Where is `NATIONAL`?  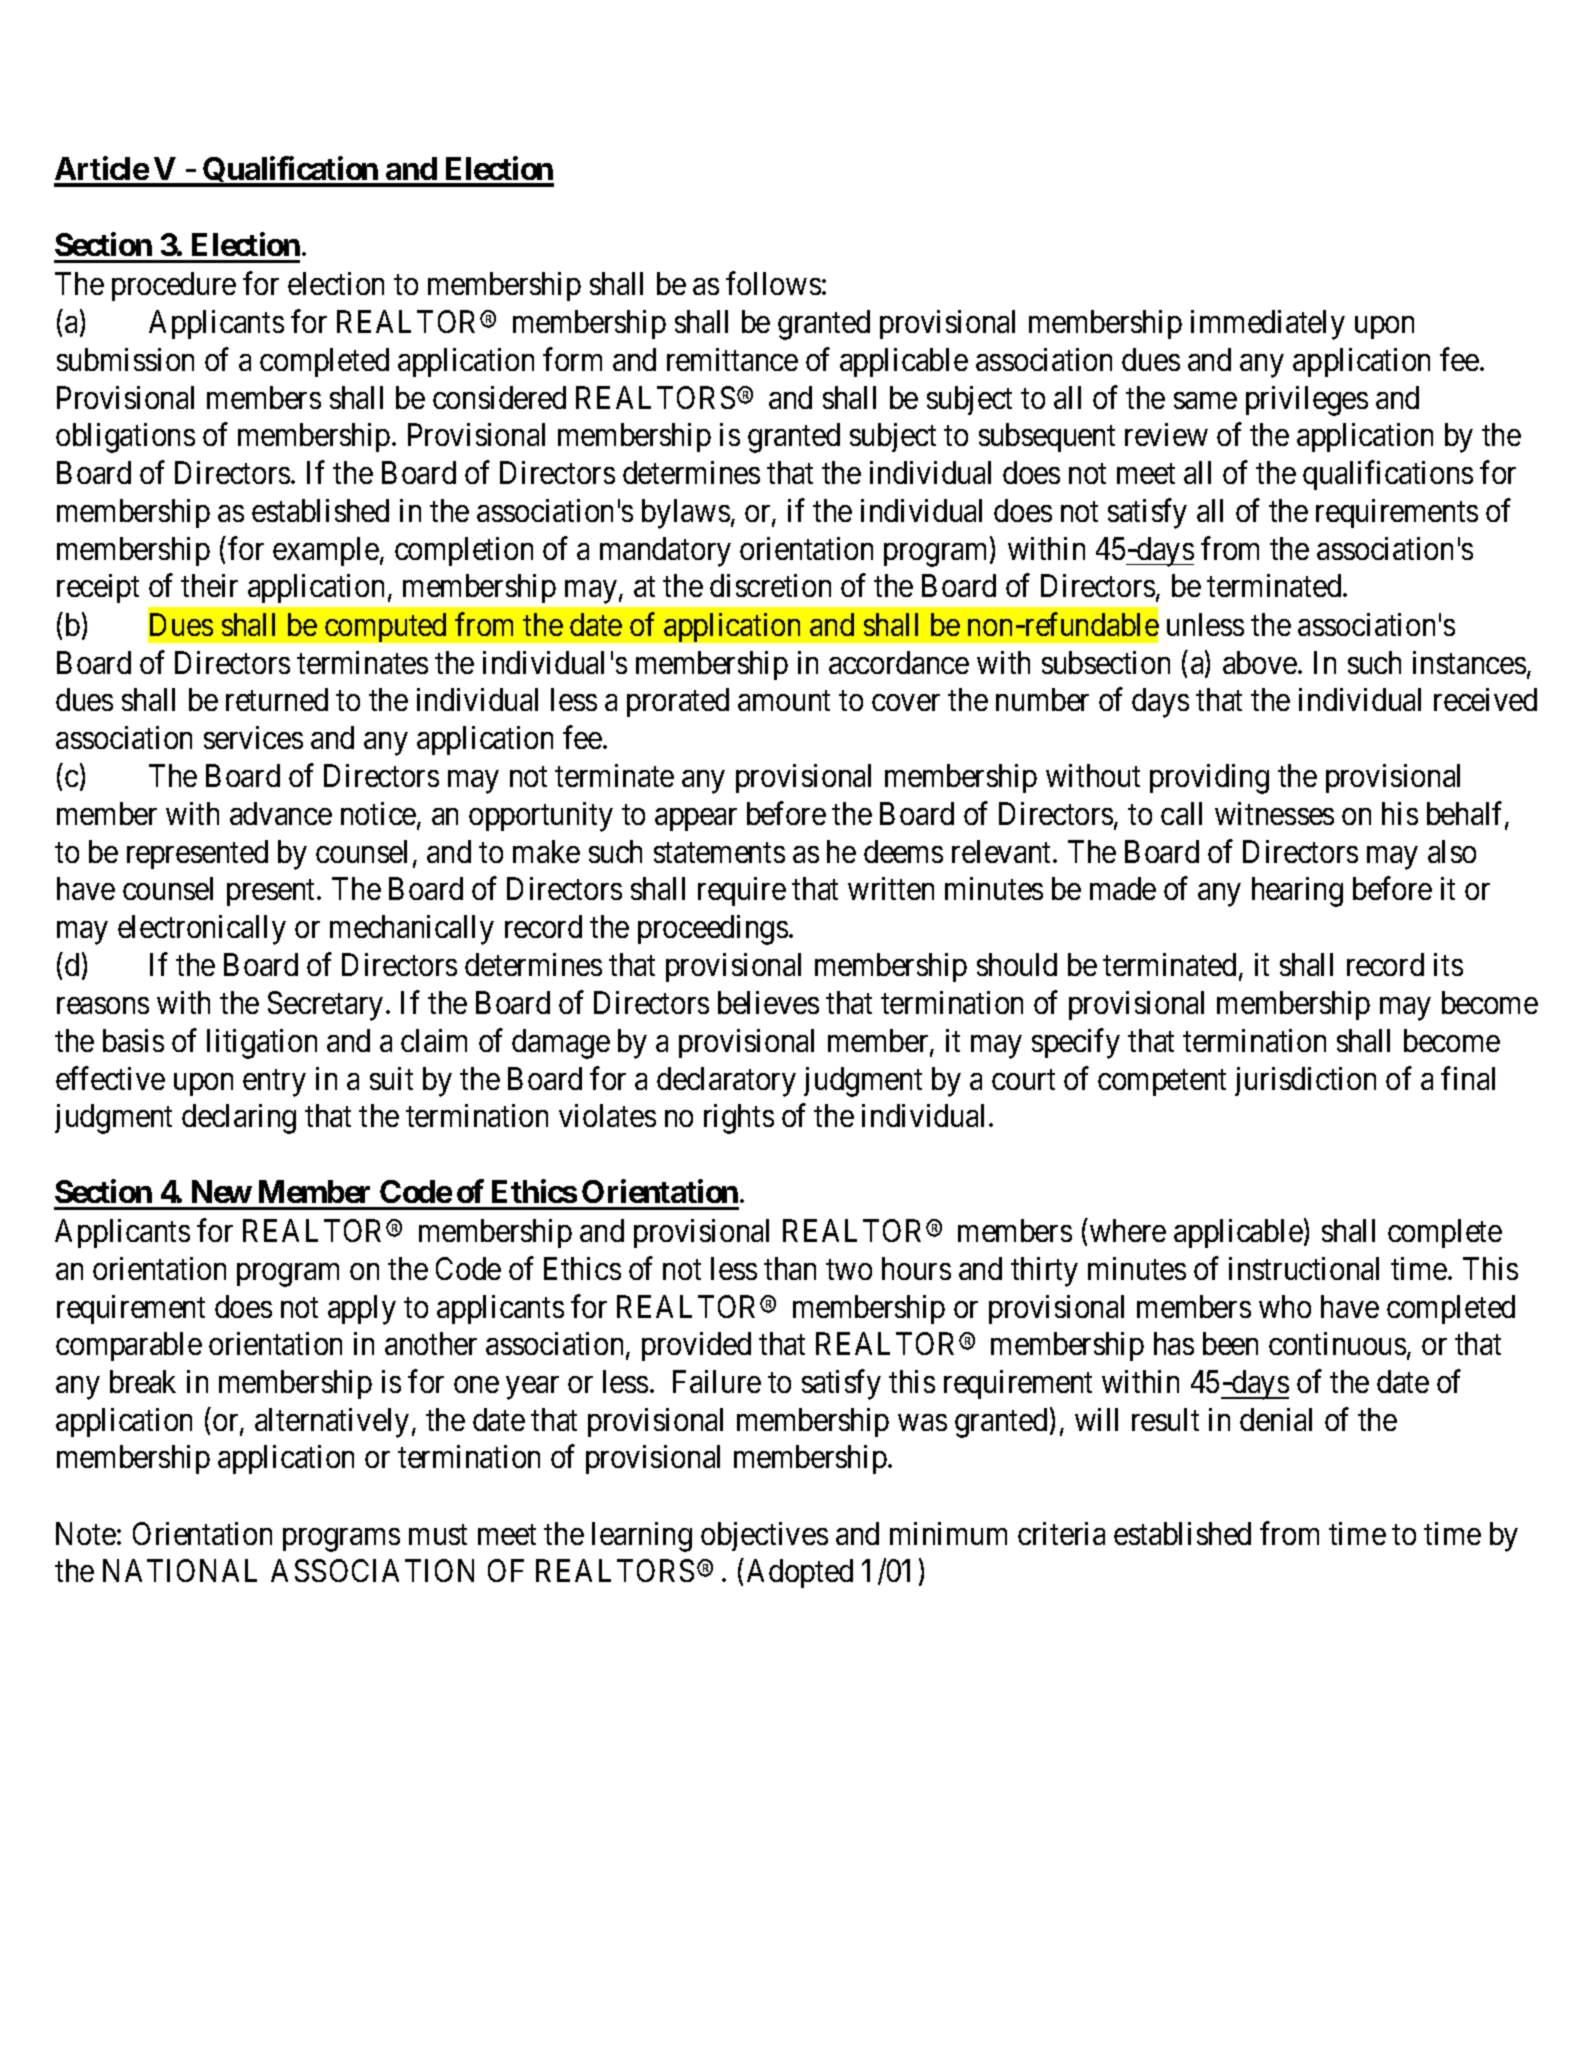 NATIONAL is located at coordinates (180, 1570).
